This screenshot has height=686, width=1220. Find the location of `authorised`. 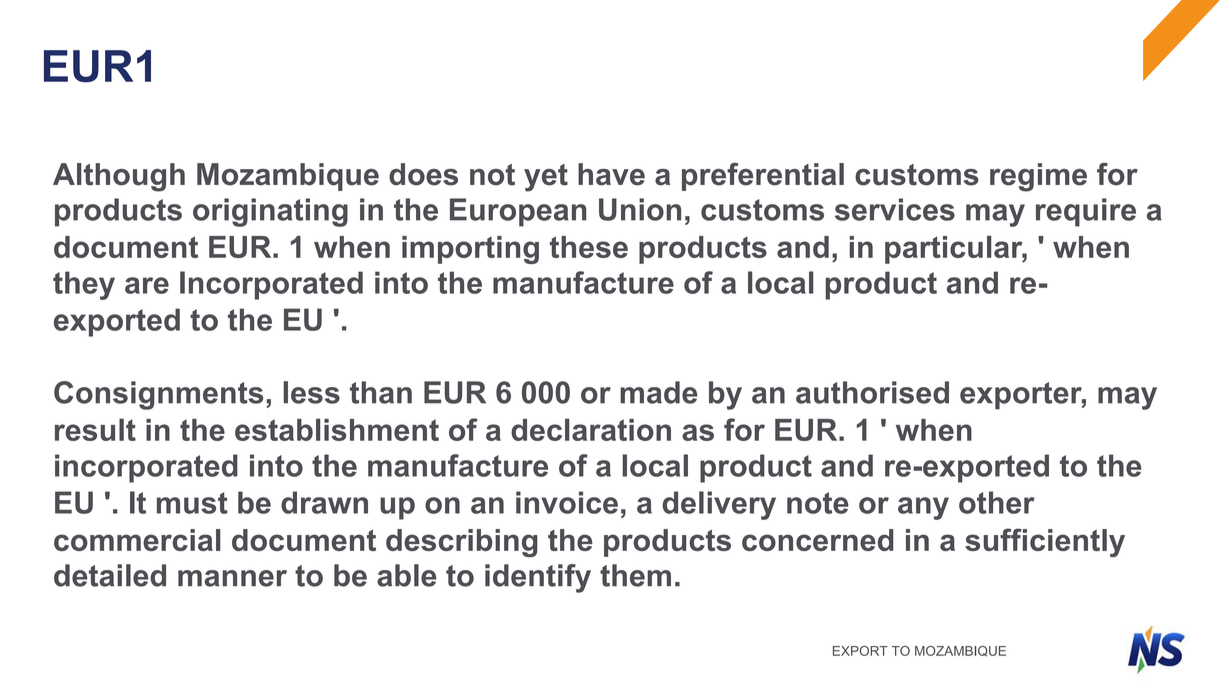

authorised is located at coordinates (872, 392).
